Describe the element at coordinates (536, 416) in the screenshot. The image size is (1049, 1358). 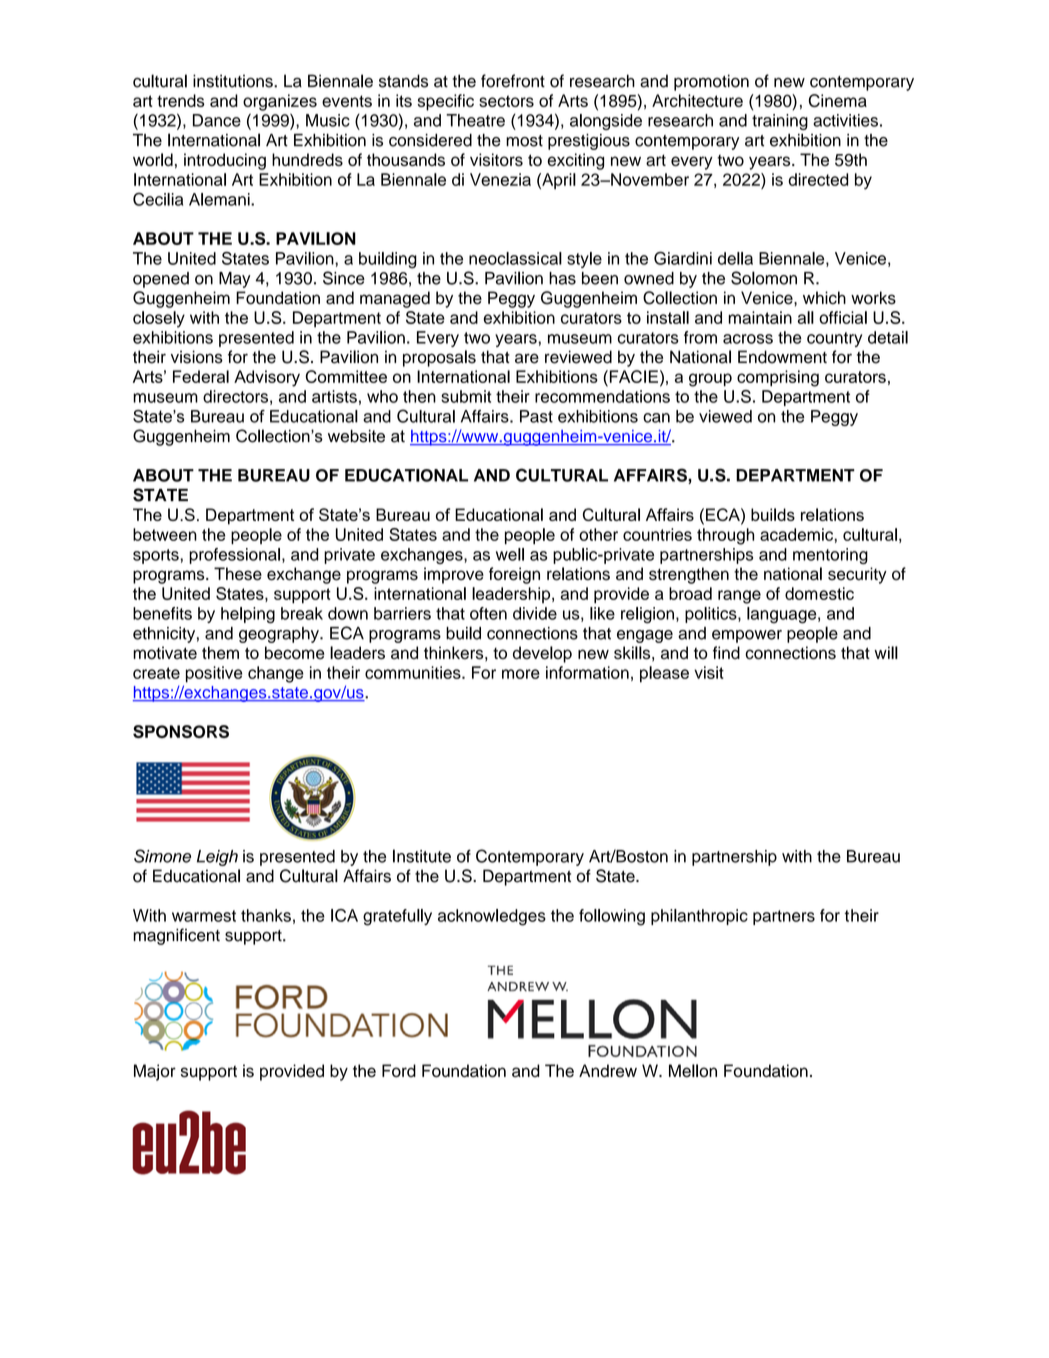
I see `Past` at that location.
